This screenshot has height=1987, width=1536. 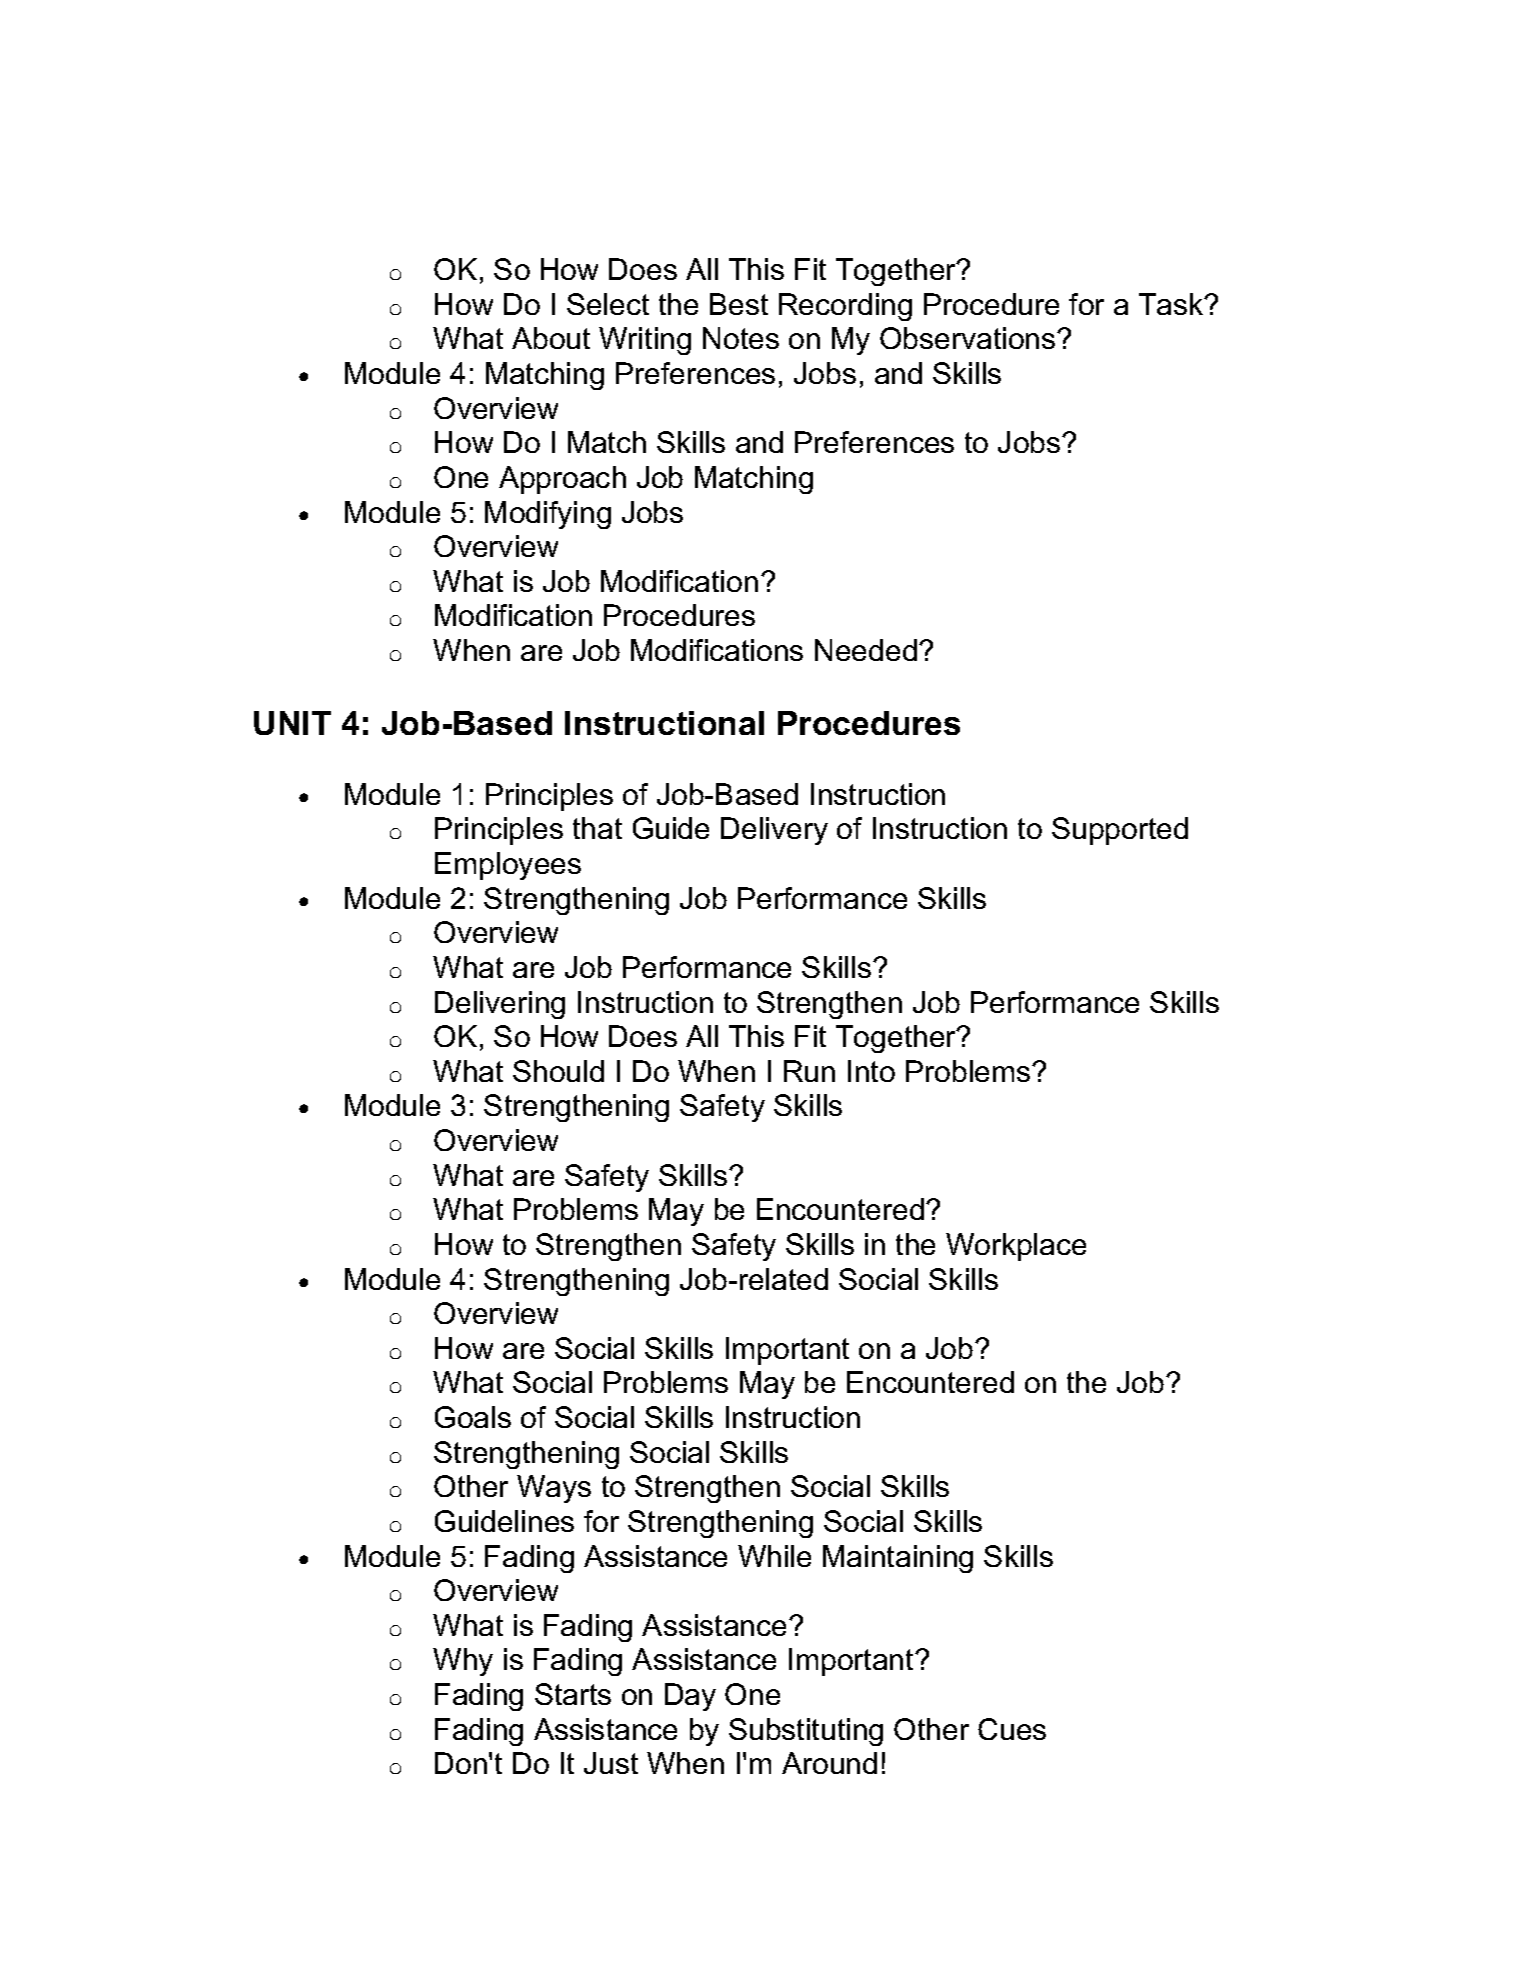 I want to click on Run, so click(x=809, y=1071).
